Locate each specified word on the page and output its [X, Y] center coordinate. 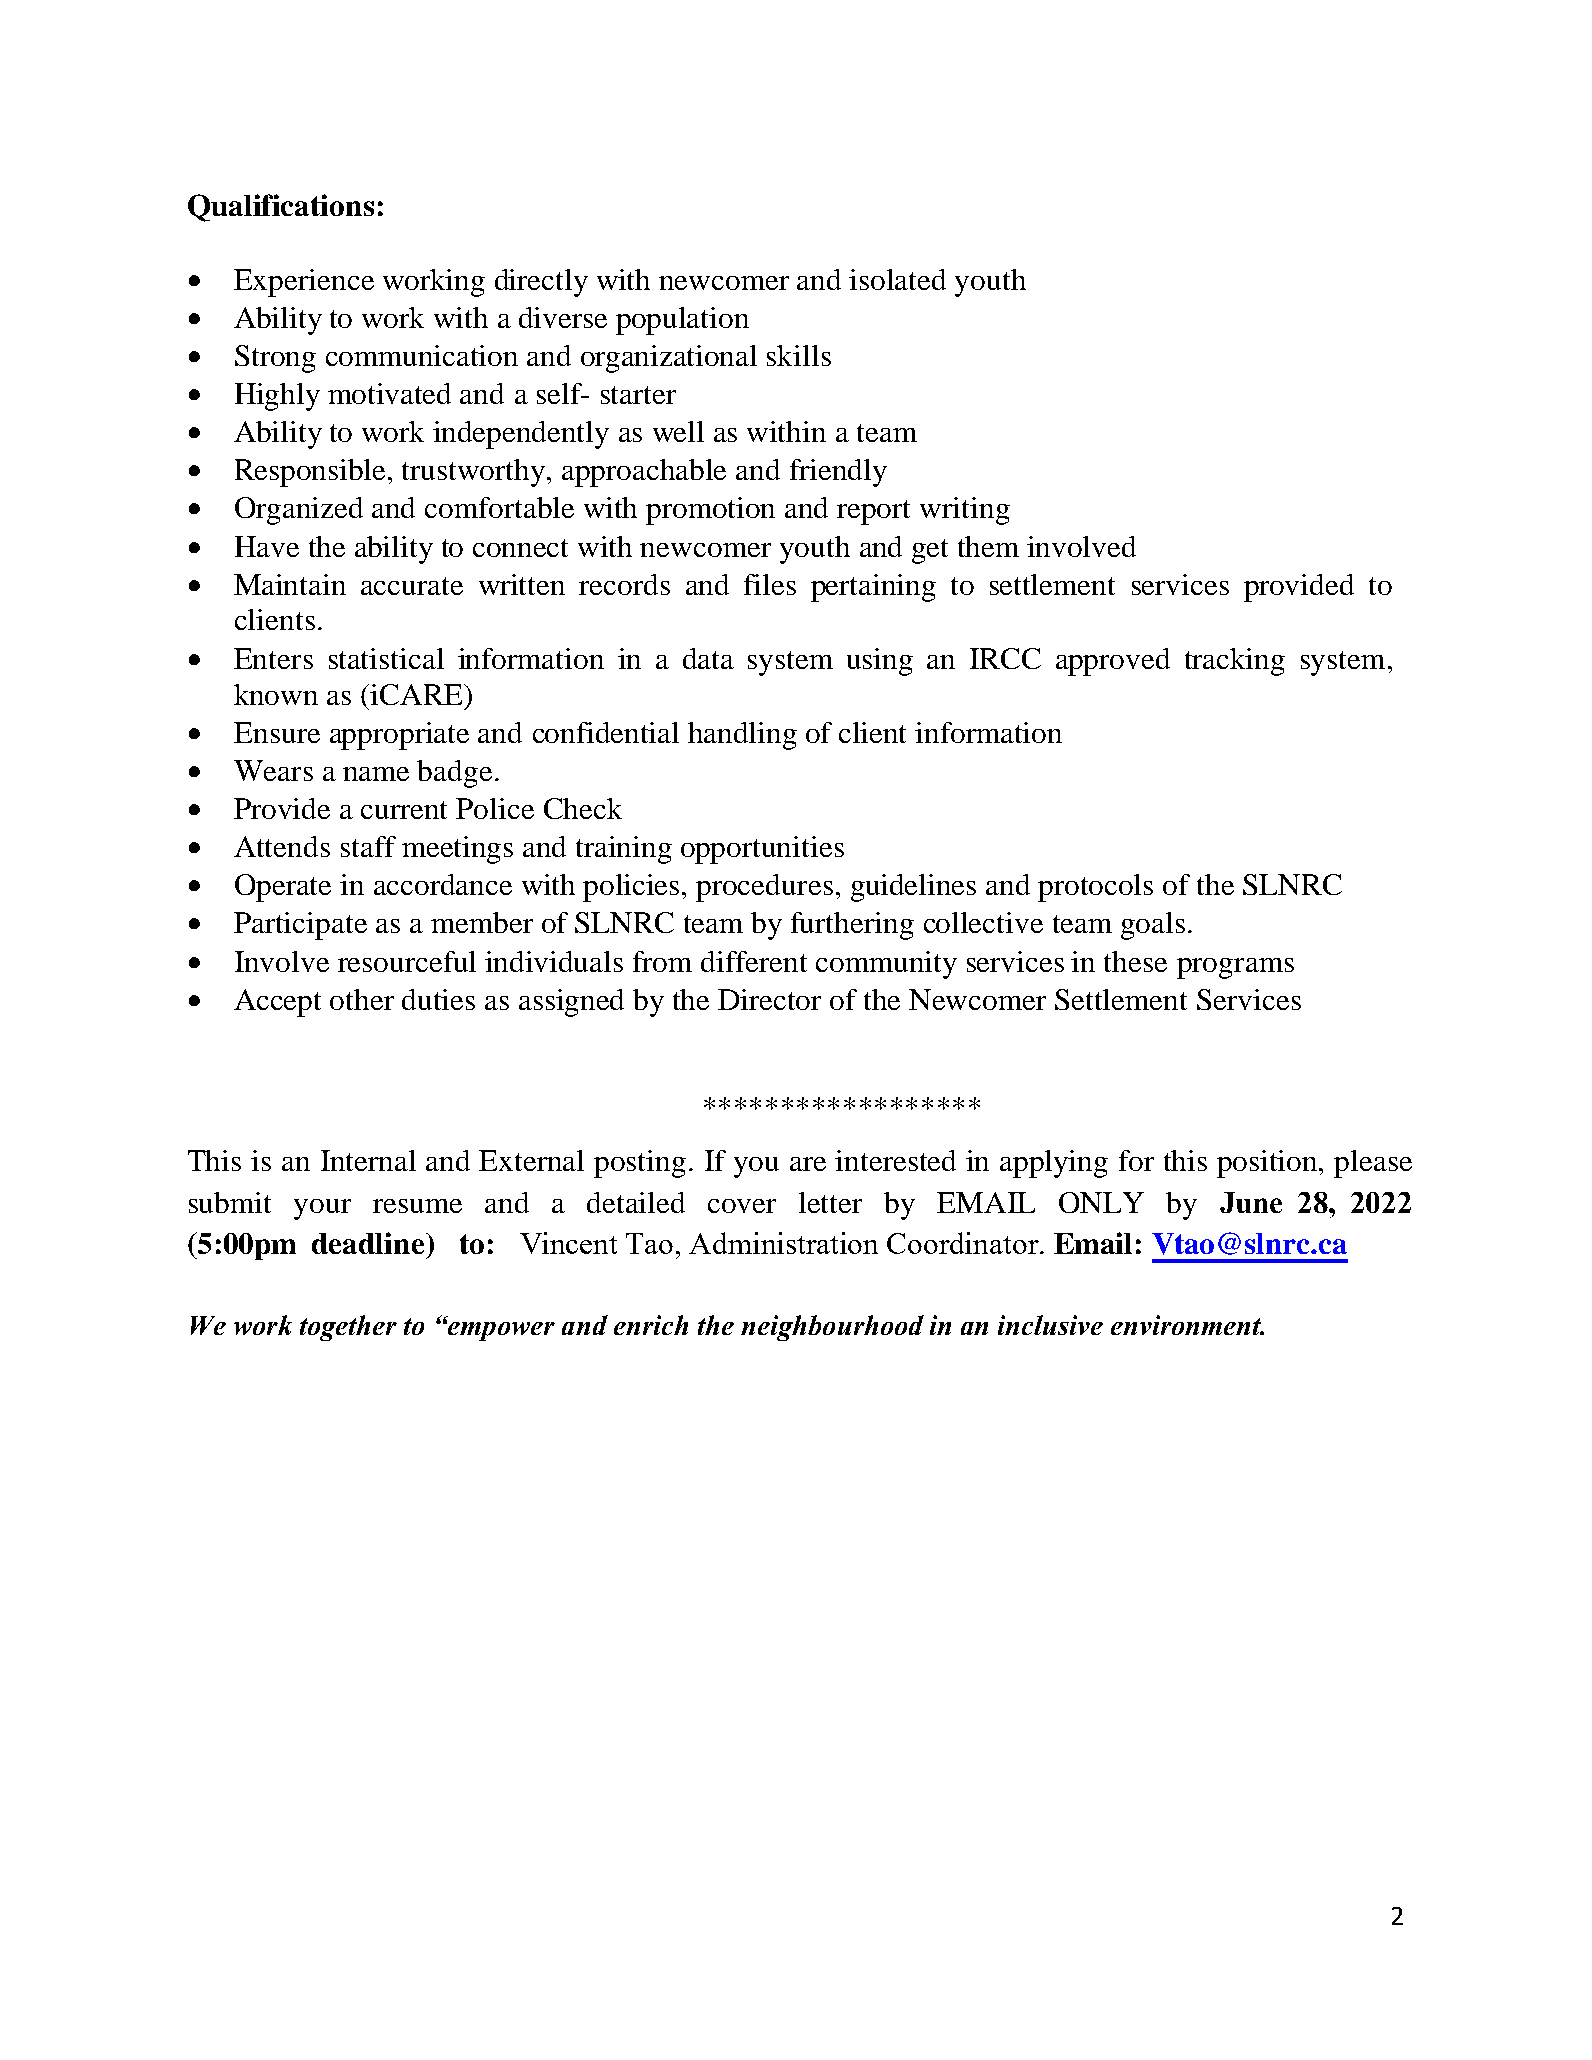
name [376, 774]
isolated [897, 279]
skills [799, 355]
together [348, 1328]
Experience [304, 283]
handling [742, 736]
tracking [1235, 662]
